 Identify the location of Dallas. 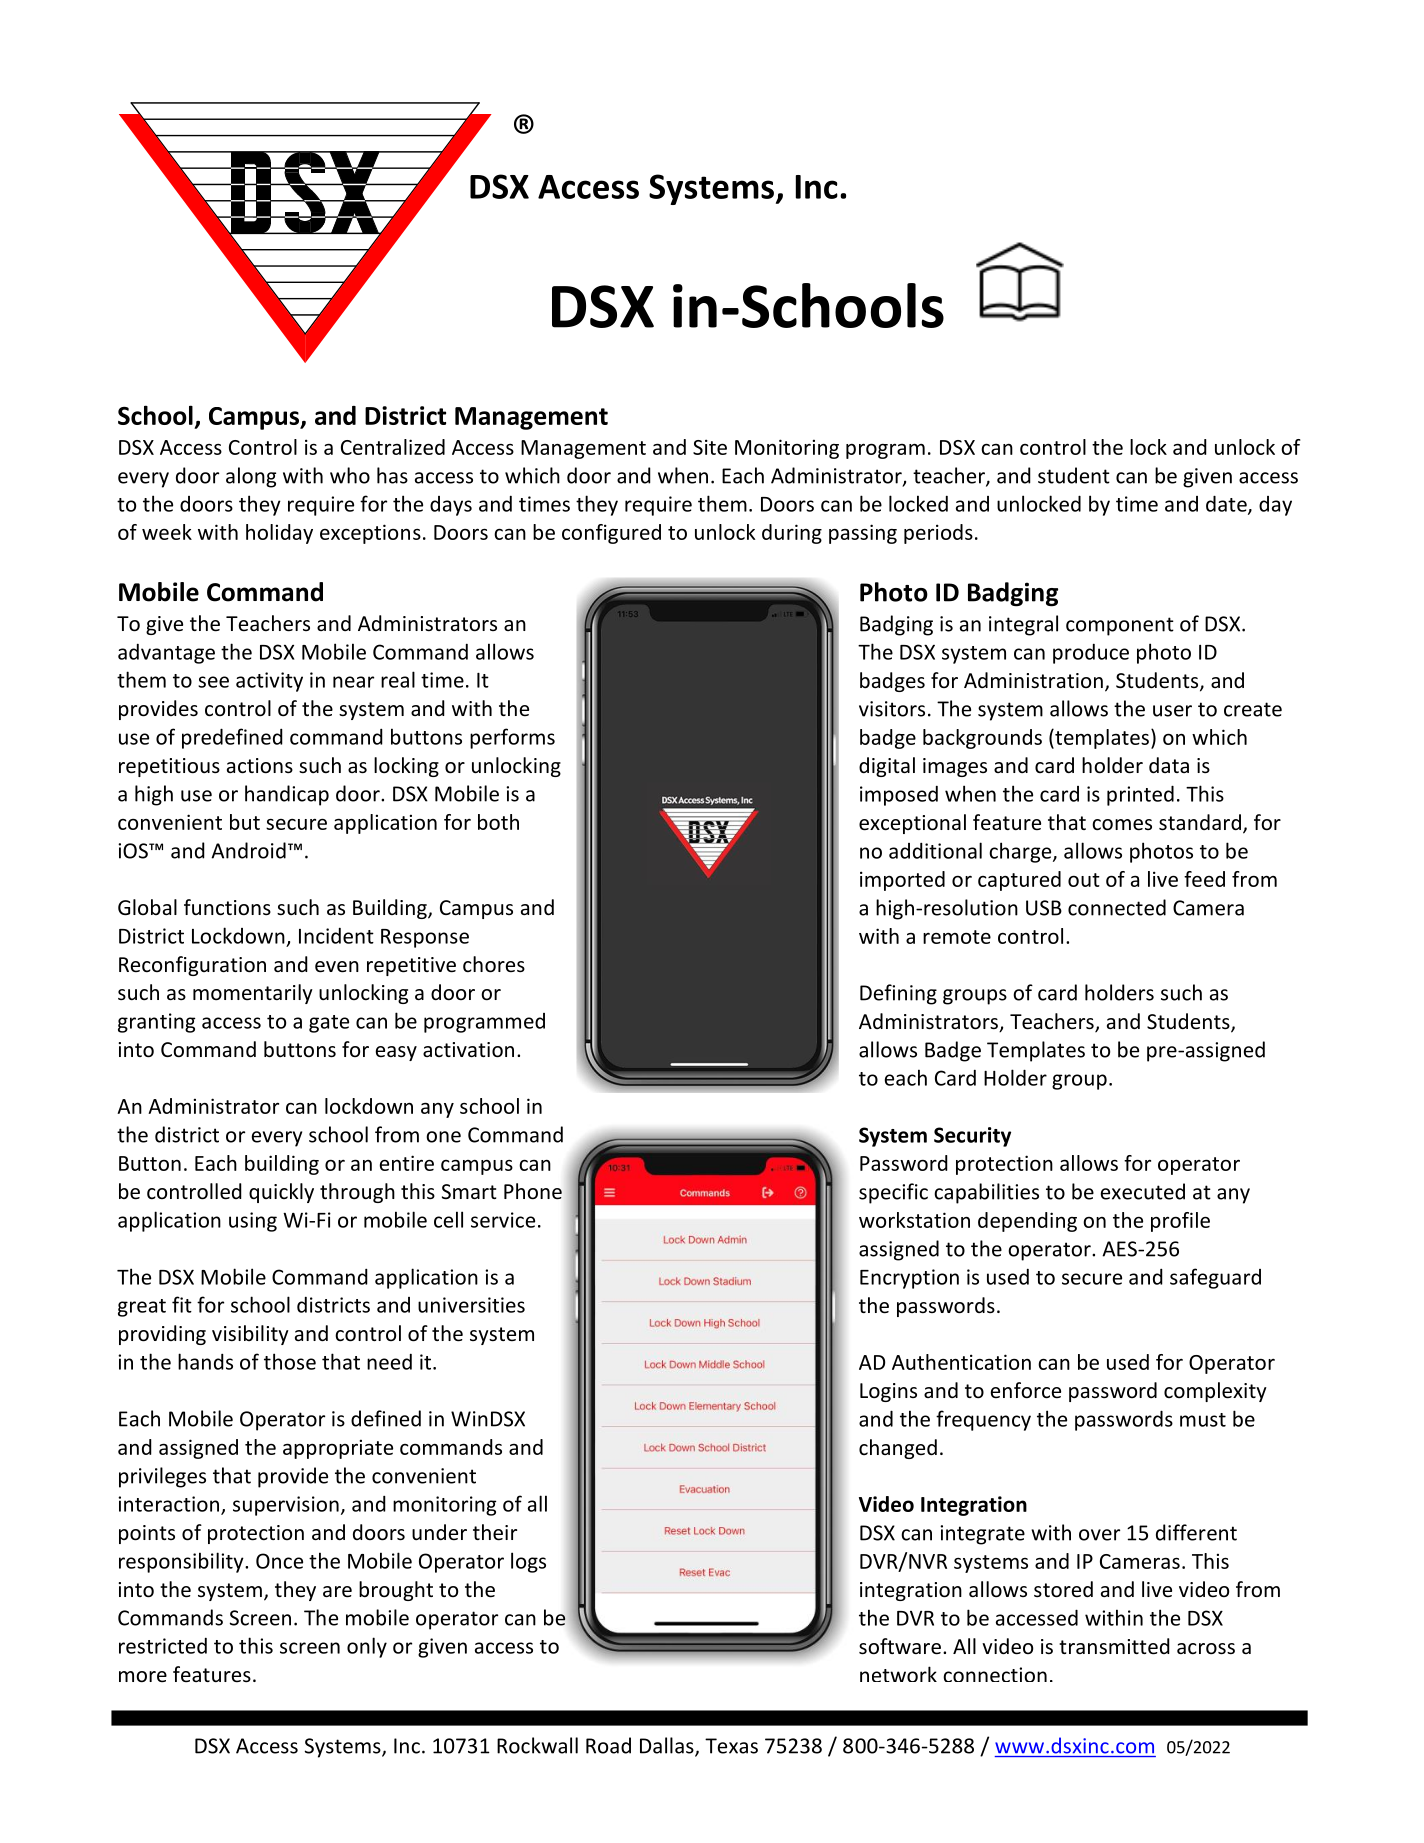
(668, 1746).
